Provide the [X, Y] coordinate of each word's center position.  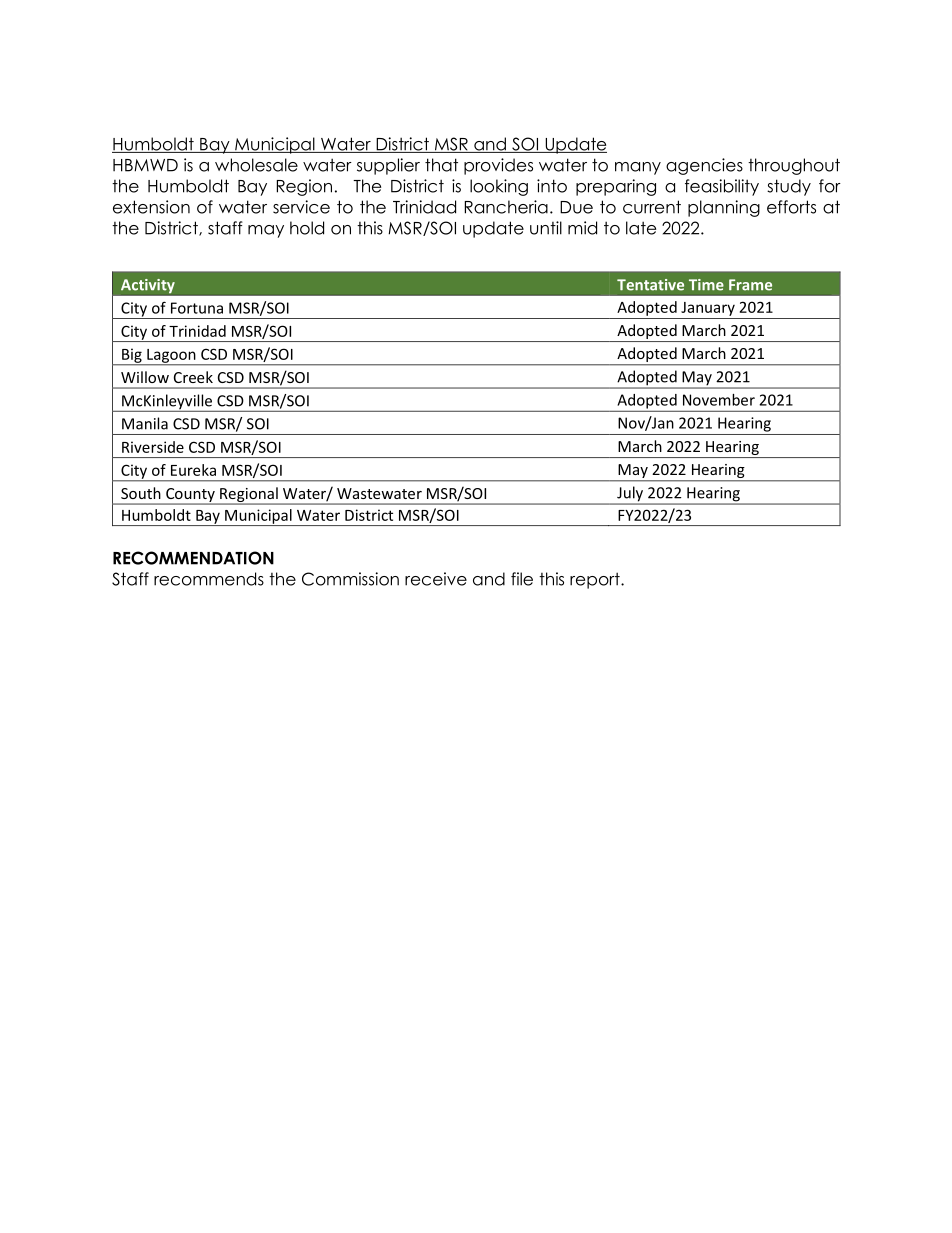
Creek [193, 377]
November [719, 400]
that [441, 165]
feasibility [722, 187]
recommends [209, 579]
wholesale [256, 165]
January [708, 309]
